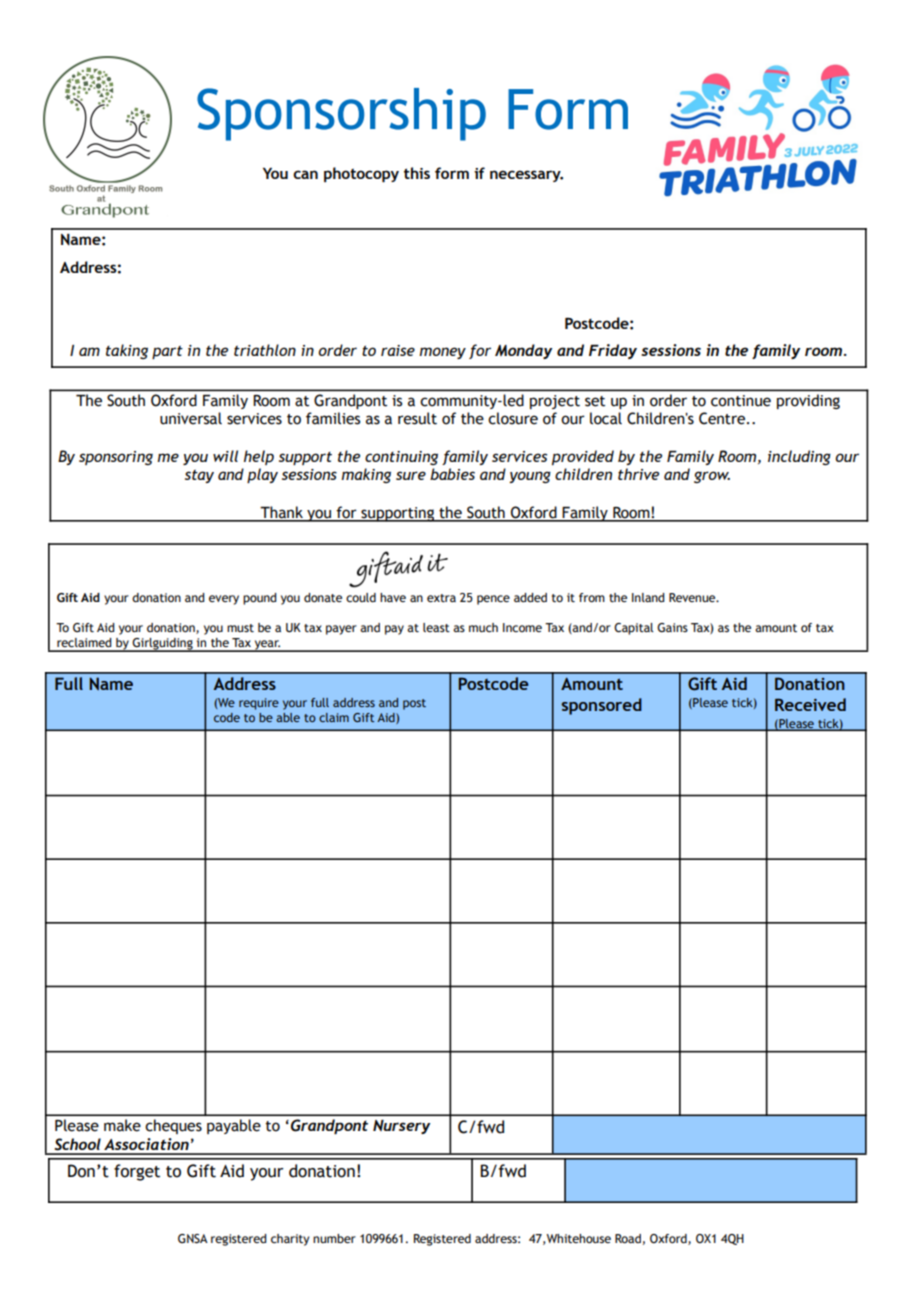 This image has height=1307, width=924. I want to click on babies, so click(452, 474).
